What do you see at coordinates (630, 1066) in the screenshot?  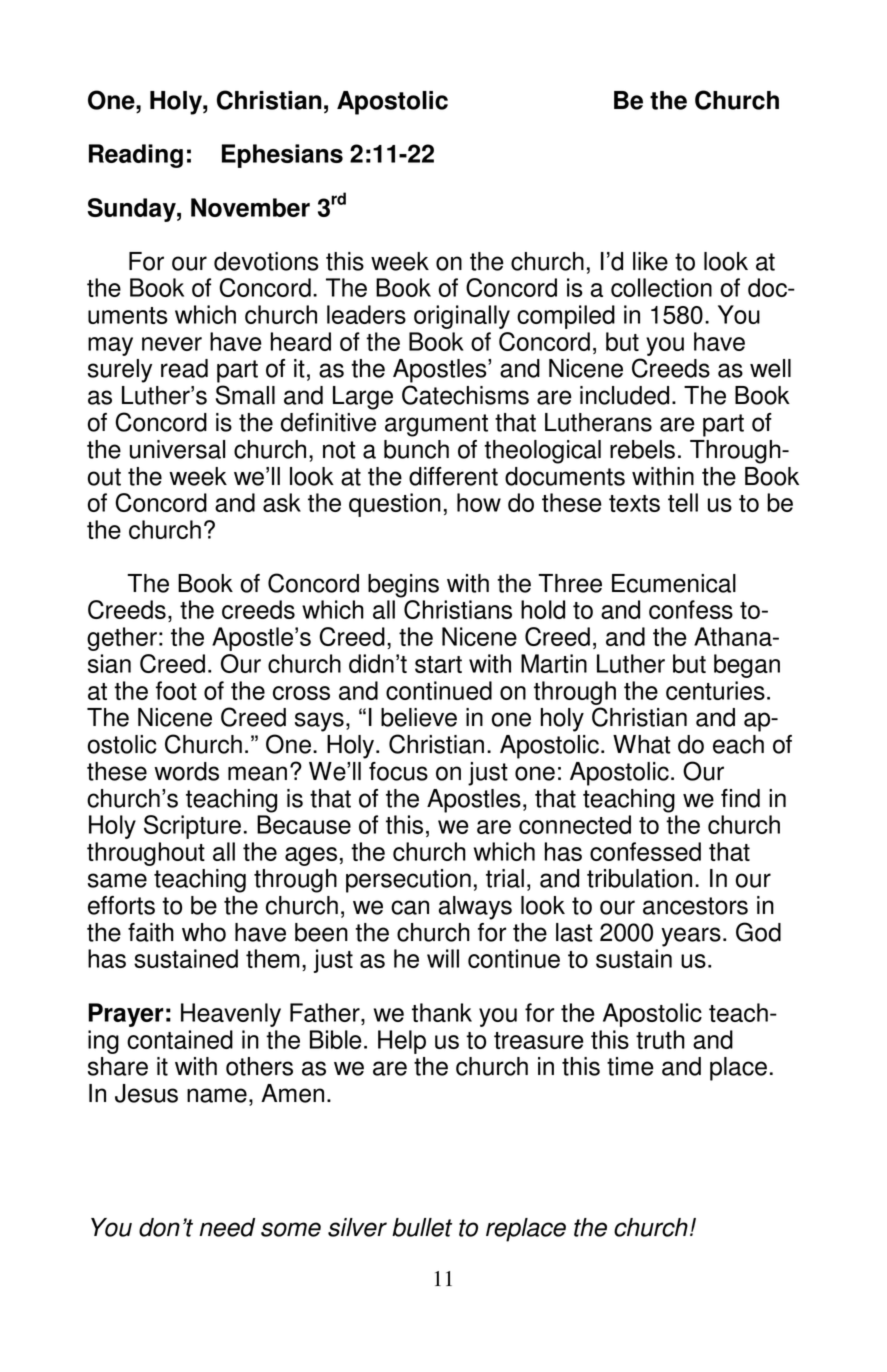 I see `time` at bounding box center [630, 1066].
